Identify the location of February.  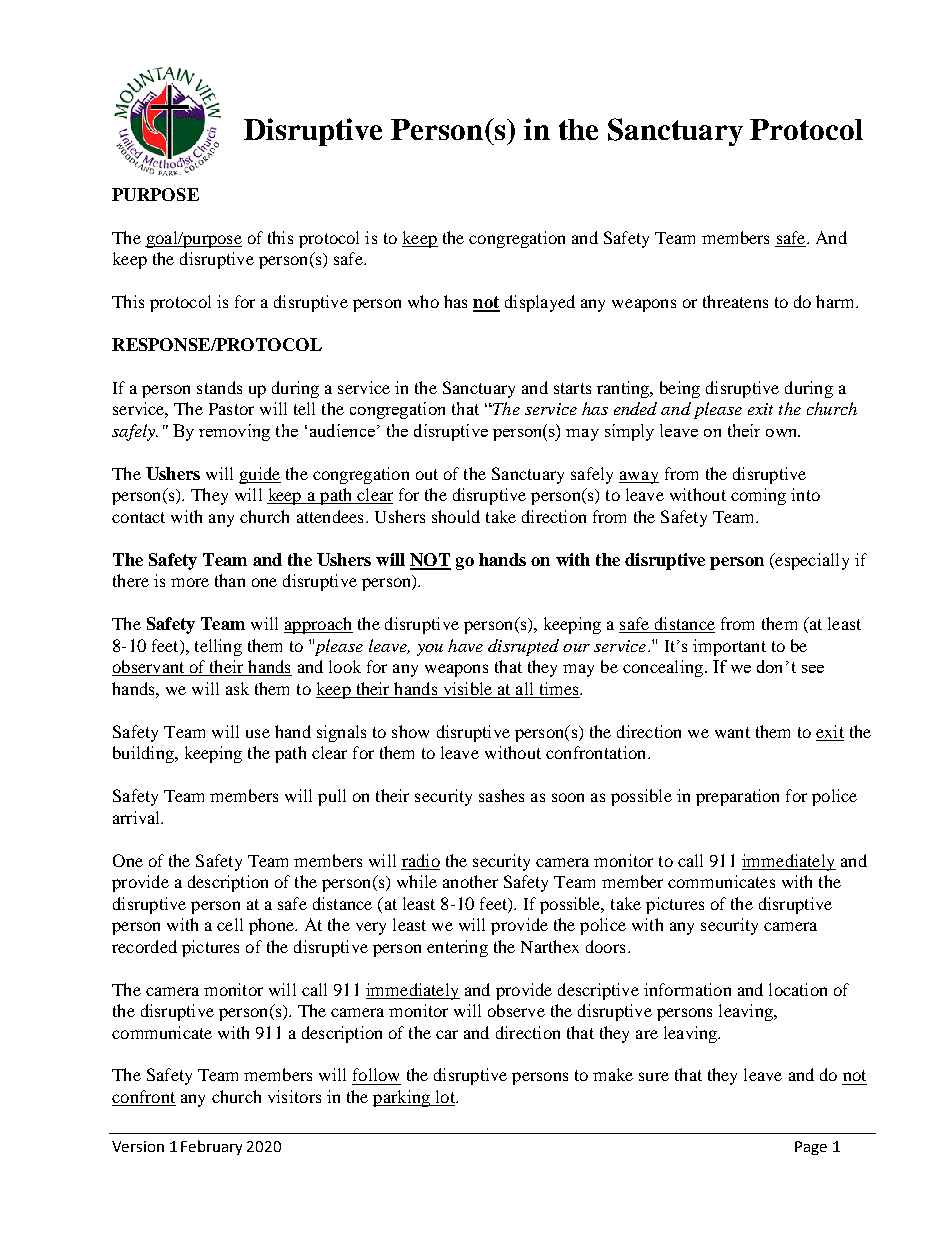
(211, 1147).
